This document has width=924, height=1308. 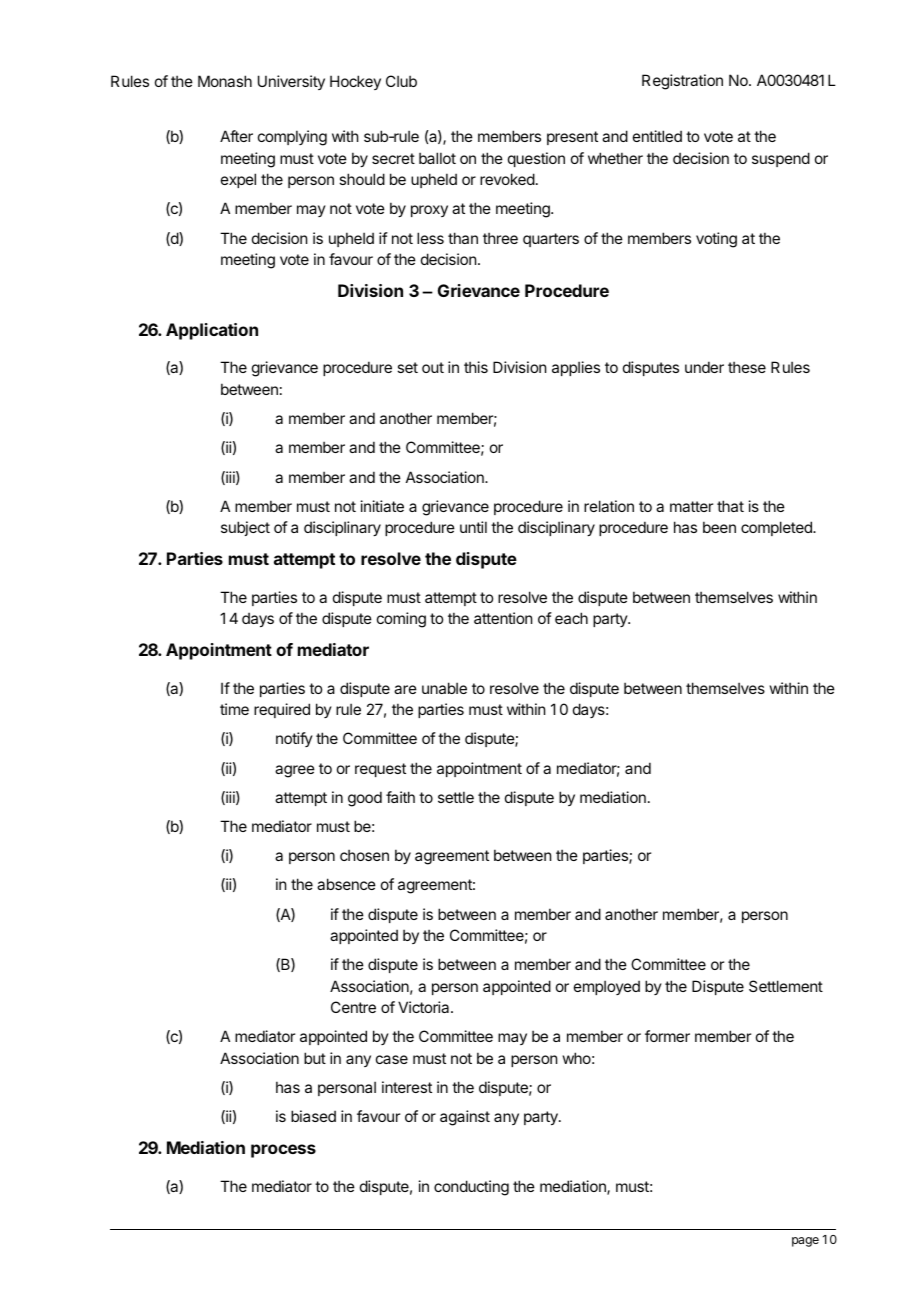 I want to click on complying, so click(x=292, y=138).
